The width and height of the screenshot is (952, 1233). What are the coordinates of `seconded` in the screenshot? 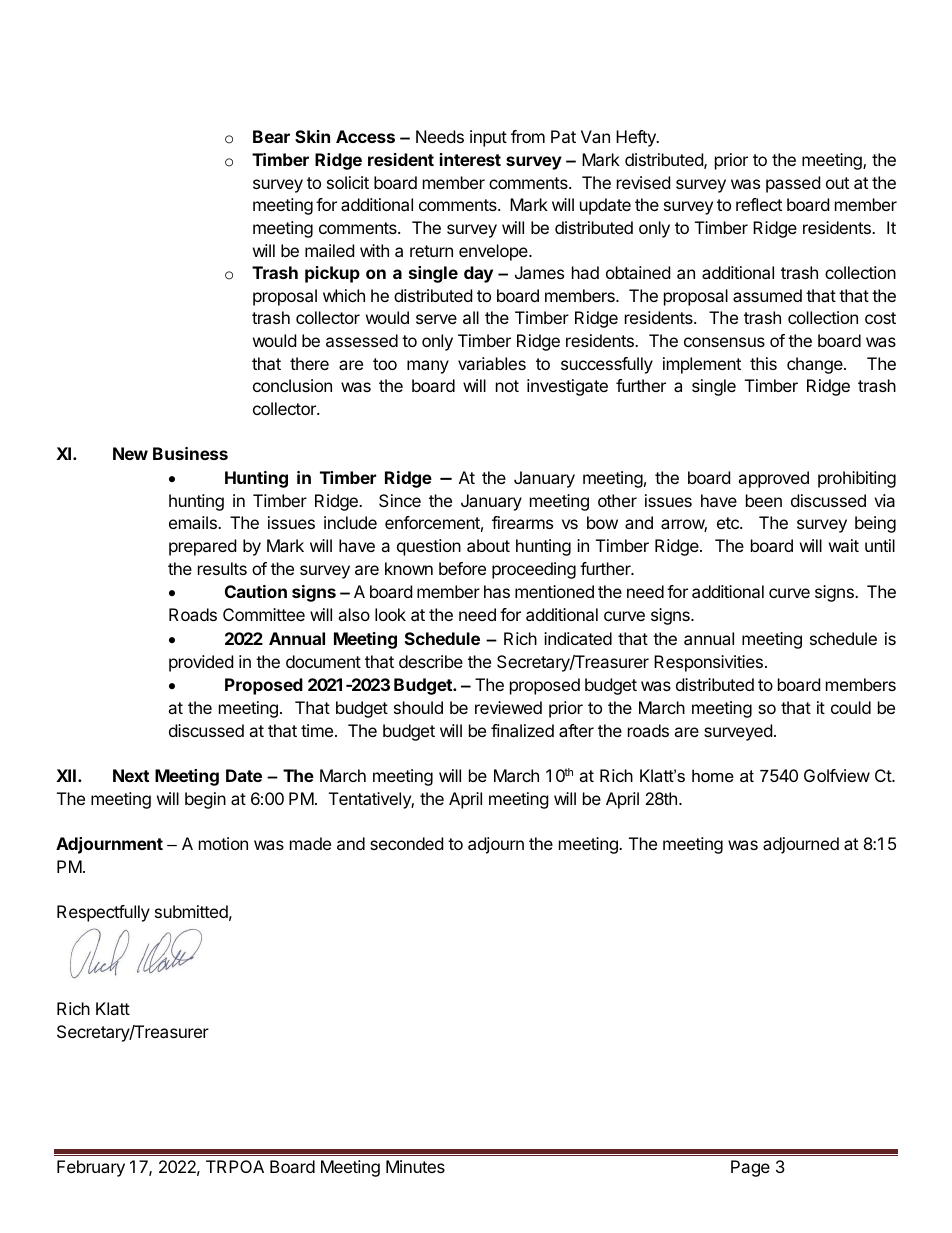 It's located at (406, 843).
